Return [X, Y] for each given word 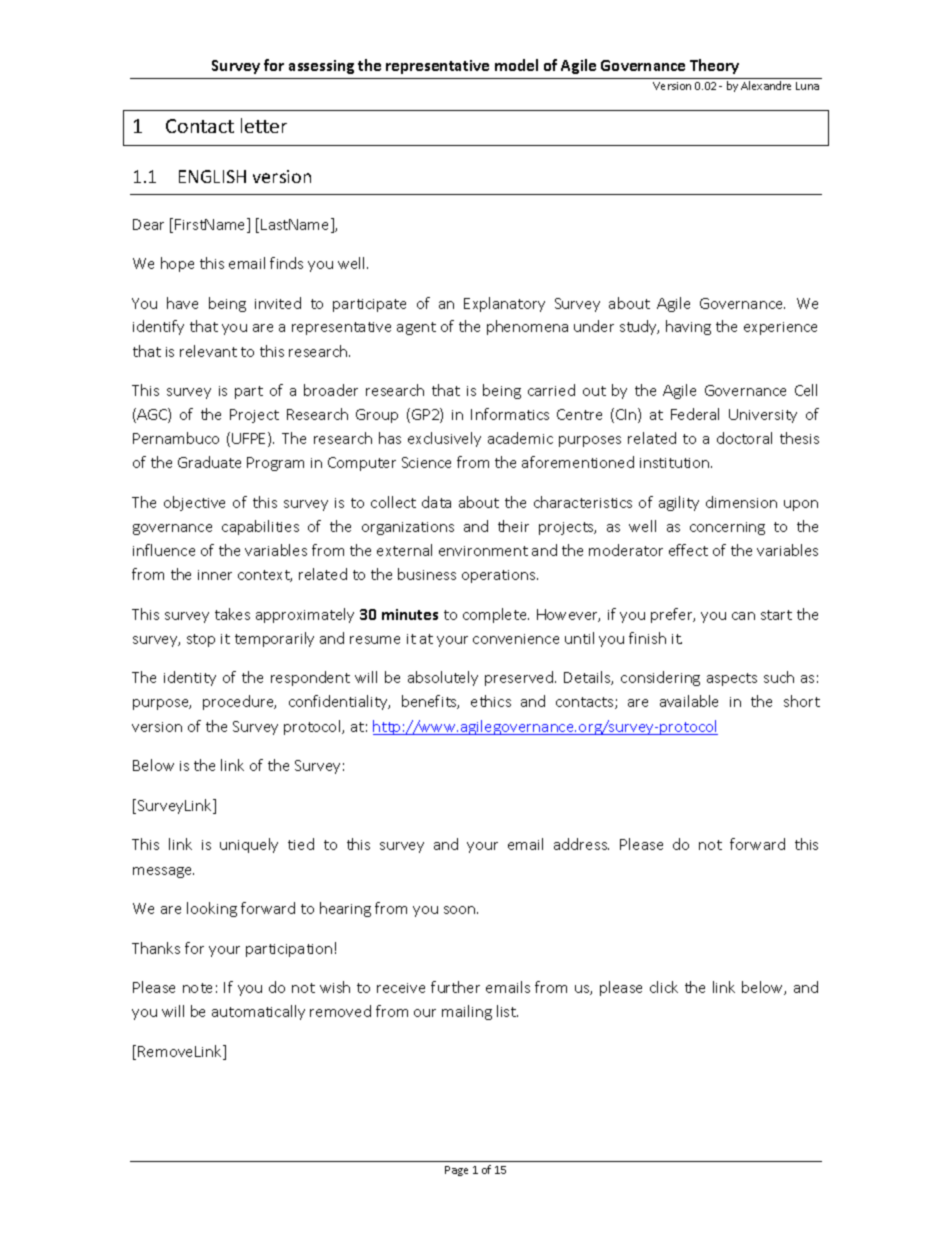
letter [264, 125]
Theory [714, 66]
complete [496, 615]
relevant [208, 351]
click [664, 987]
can [743, 616]
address [581, 844]
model [516, 65]
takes [232, 614]
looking [212, 909]
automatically [258, 1012]
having [688, 327]
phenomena [527, 327]
